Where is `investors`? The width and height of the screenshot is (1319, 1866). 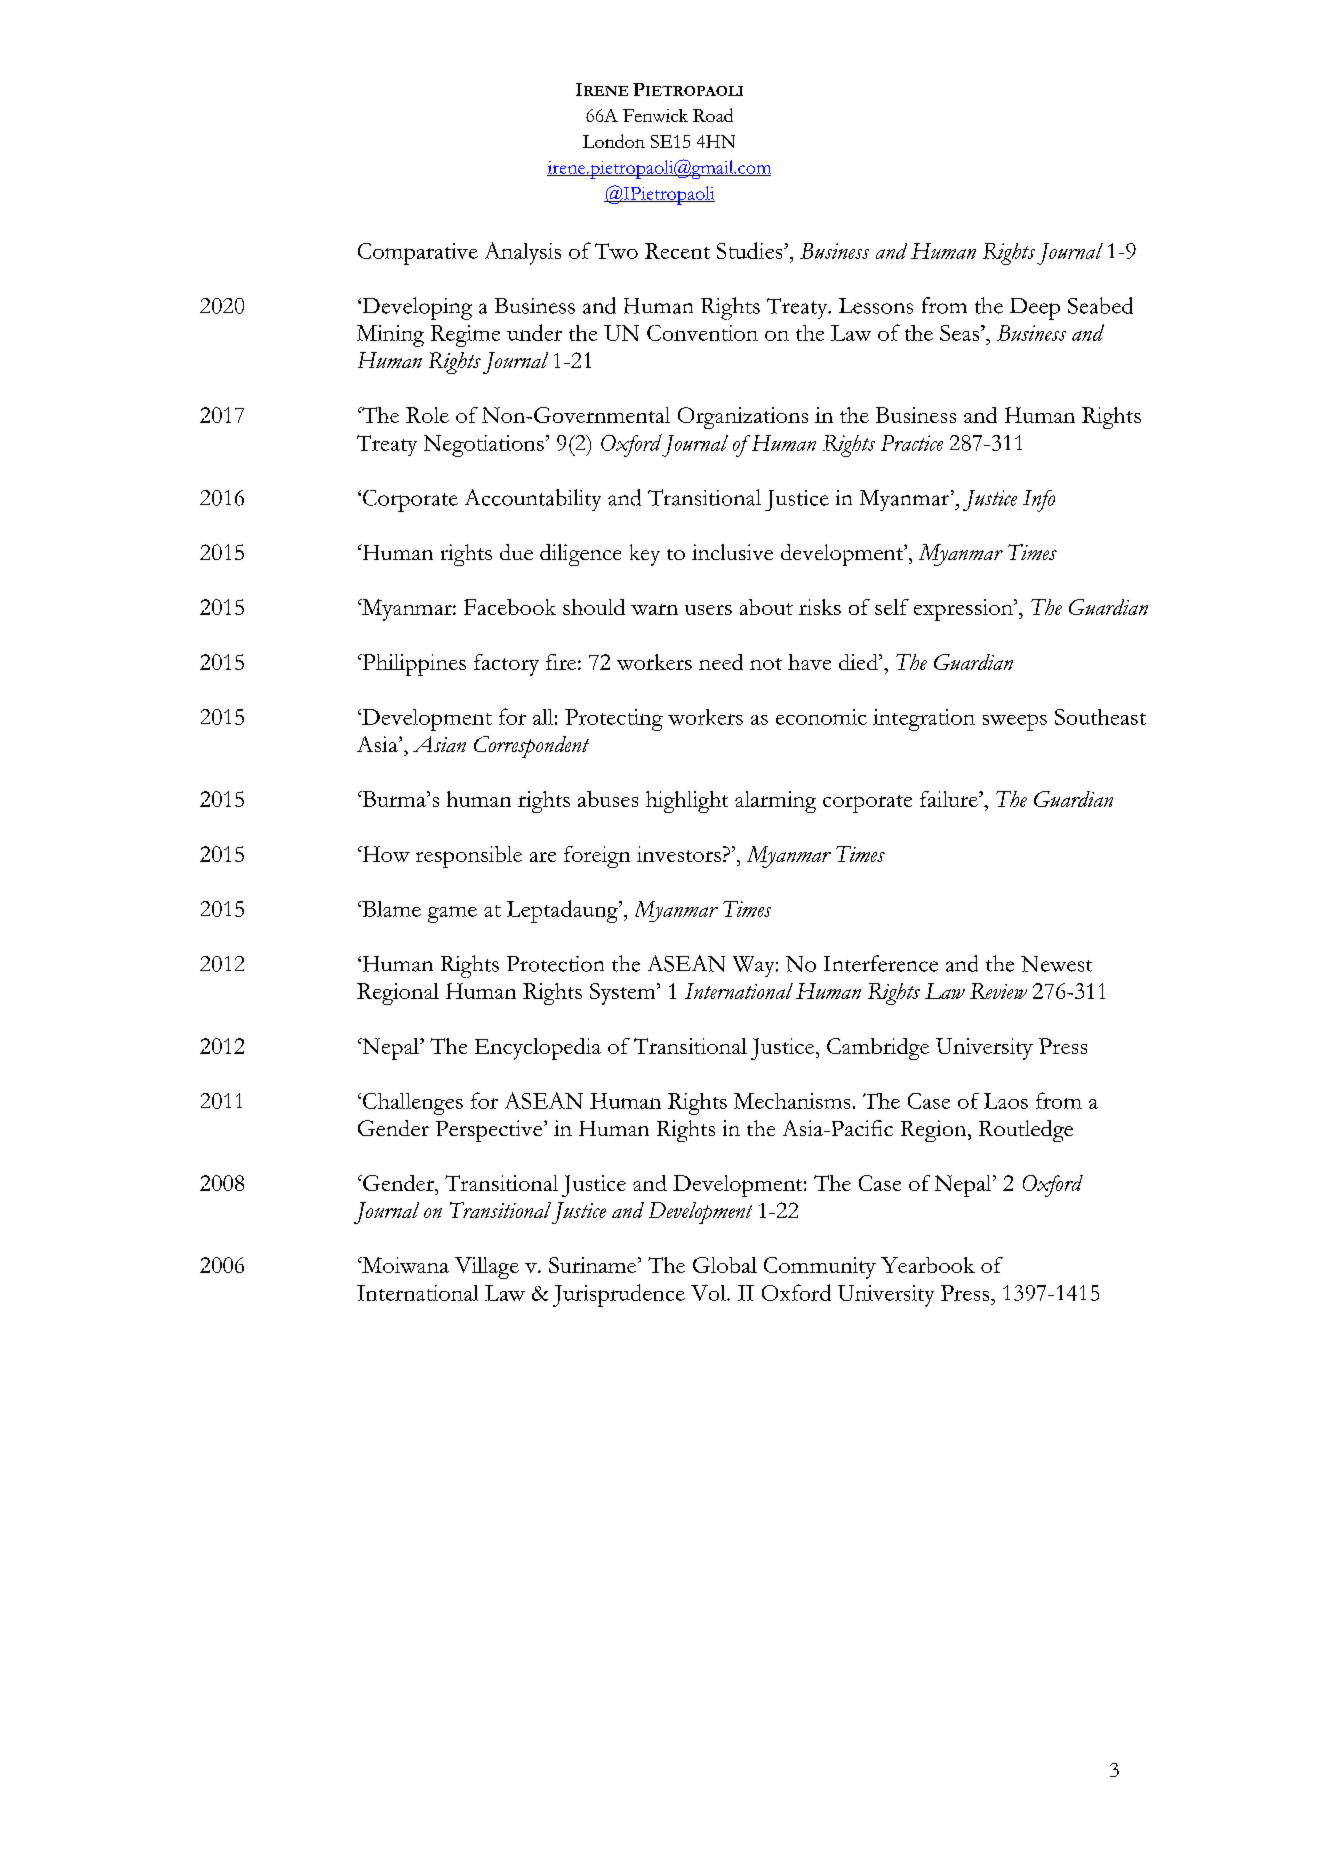 investors is located at coordinates (679, 854).
